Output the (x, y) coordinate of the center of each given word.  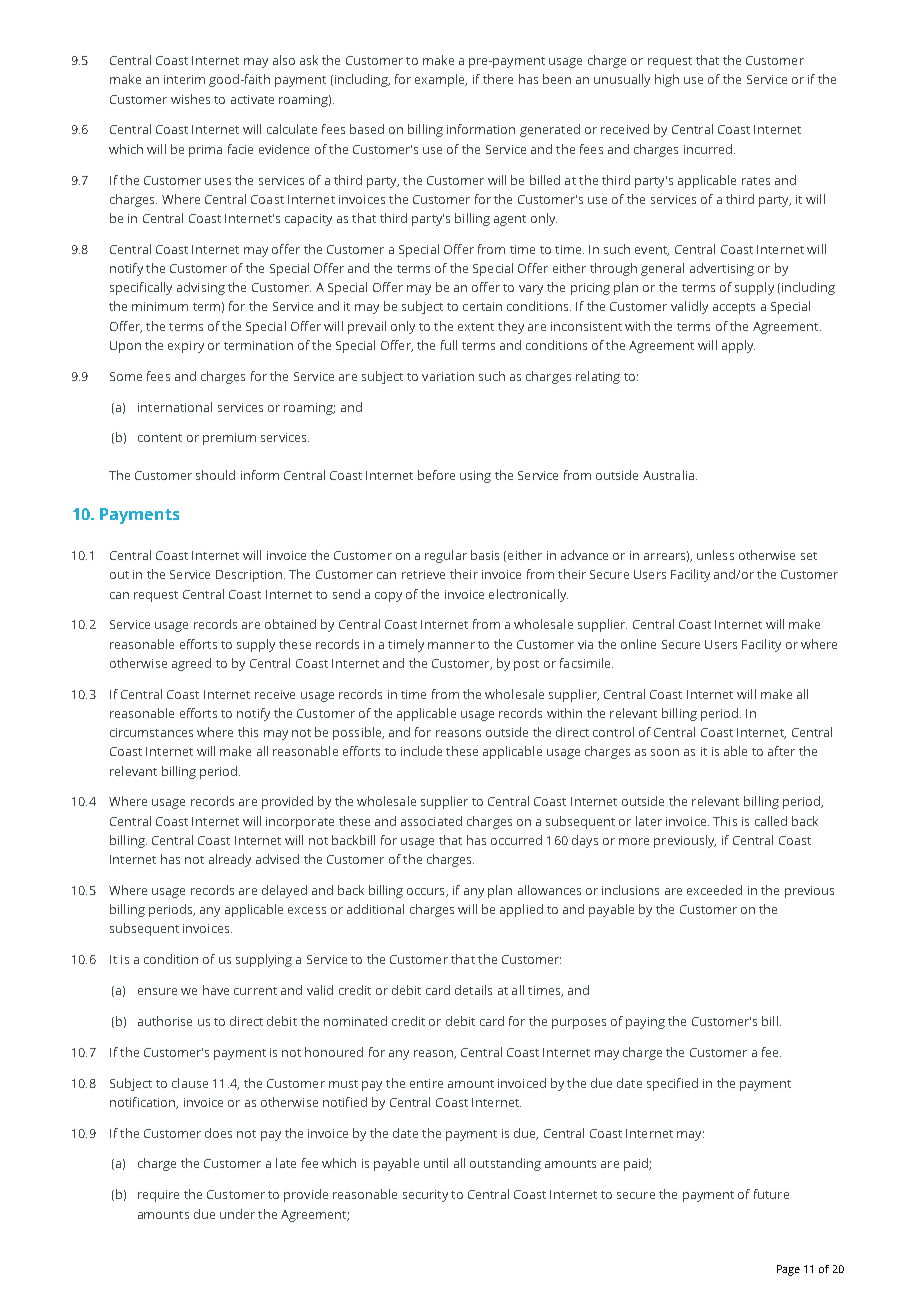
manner (451, 645)
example (441, 80)
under (237, 1214)
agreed (191, 664)
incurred (708, 149)
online (638, 644)
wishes (190, 99)
